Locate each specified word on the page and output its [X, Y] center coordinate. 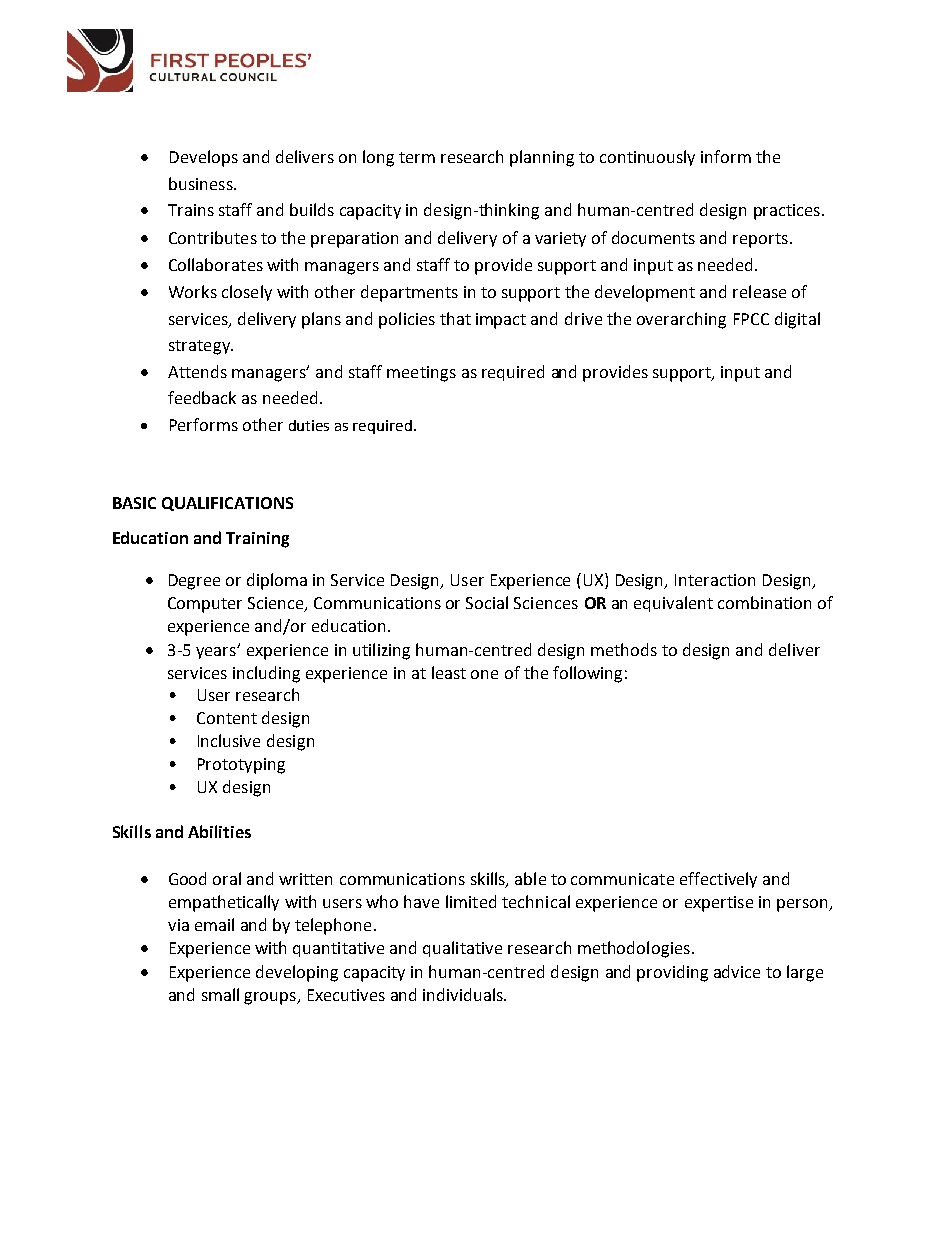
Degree [194, 582]
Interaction [715, 580]
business [202, 183]
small [220, 994]
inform [726, 156]
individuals [464, 994]
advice [737, 971]
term [417, 157]
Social [487, 602]
